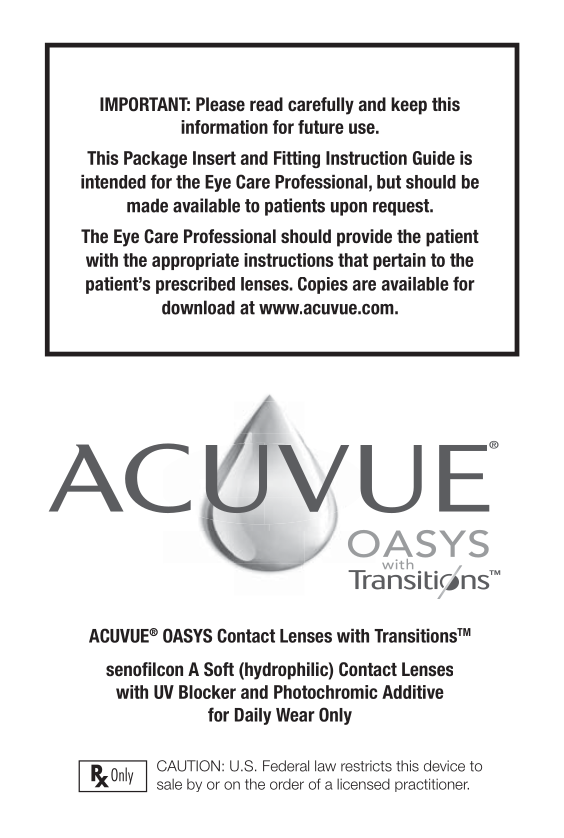 Image resolution: width=564 pixels, height=838 pixels. Describe the element at coordinates (286, 766) in the screenshot. I see `Federal` at that location.
